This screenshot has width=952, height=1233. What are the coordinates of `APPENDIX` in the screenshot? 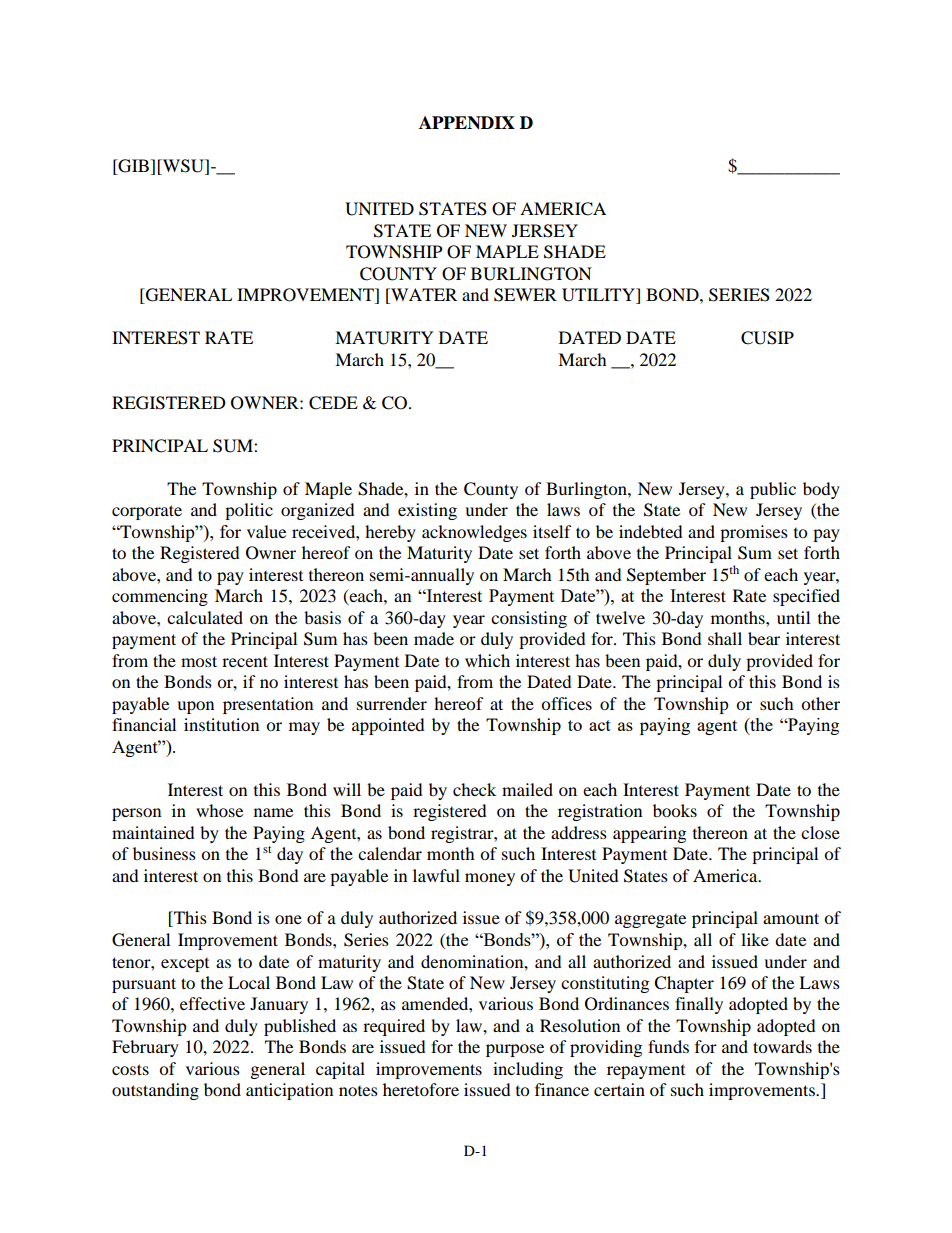 It's located at (467, 123).
